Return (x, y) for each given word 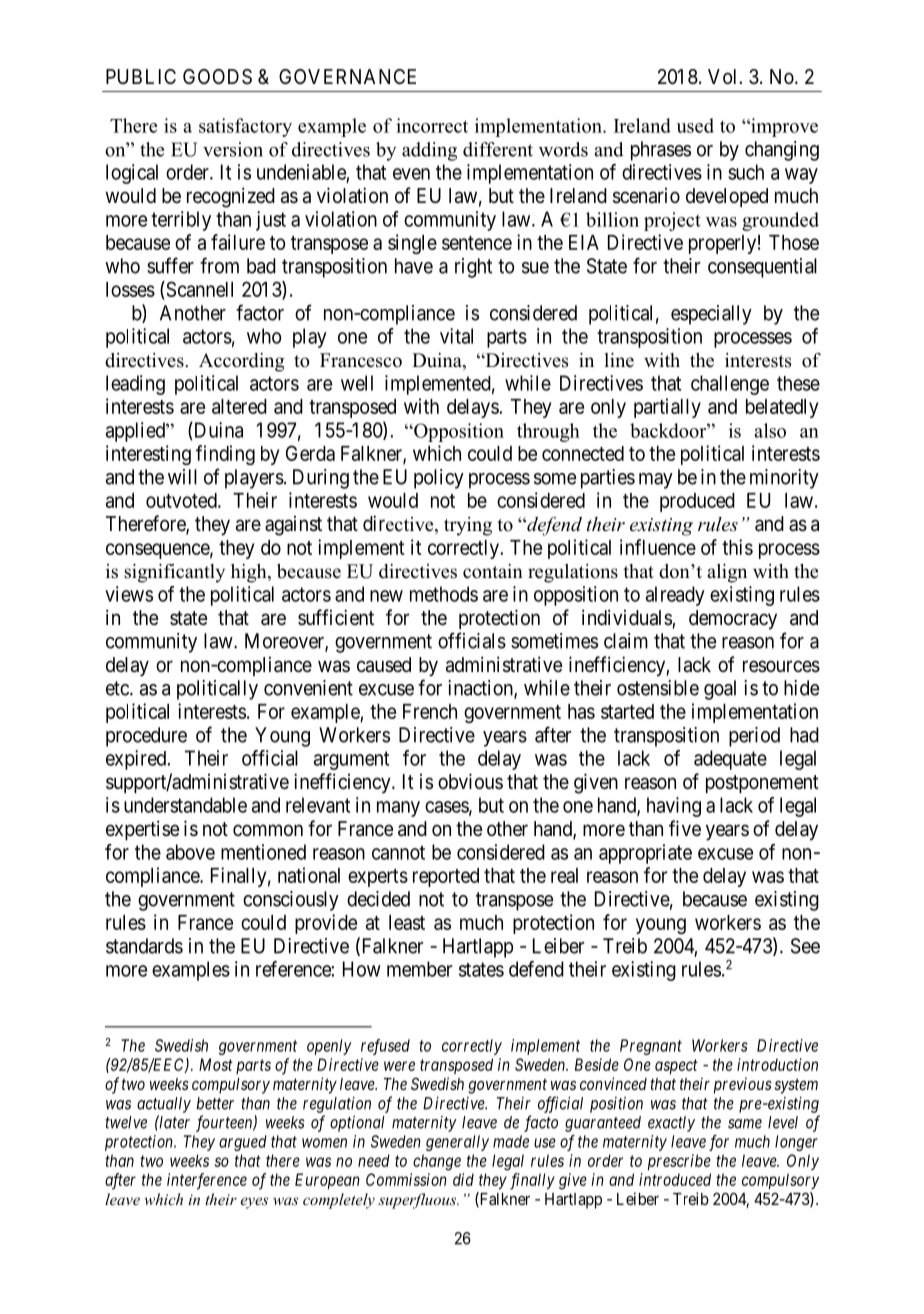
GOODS (217, 77)
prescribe (679, 1162)
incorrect (432, 125)
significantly (174, 573)
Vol (724, 76)
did (463, 1179)
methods (444, 594)
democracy (733, 620)
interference (207, 1181)
